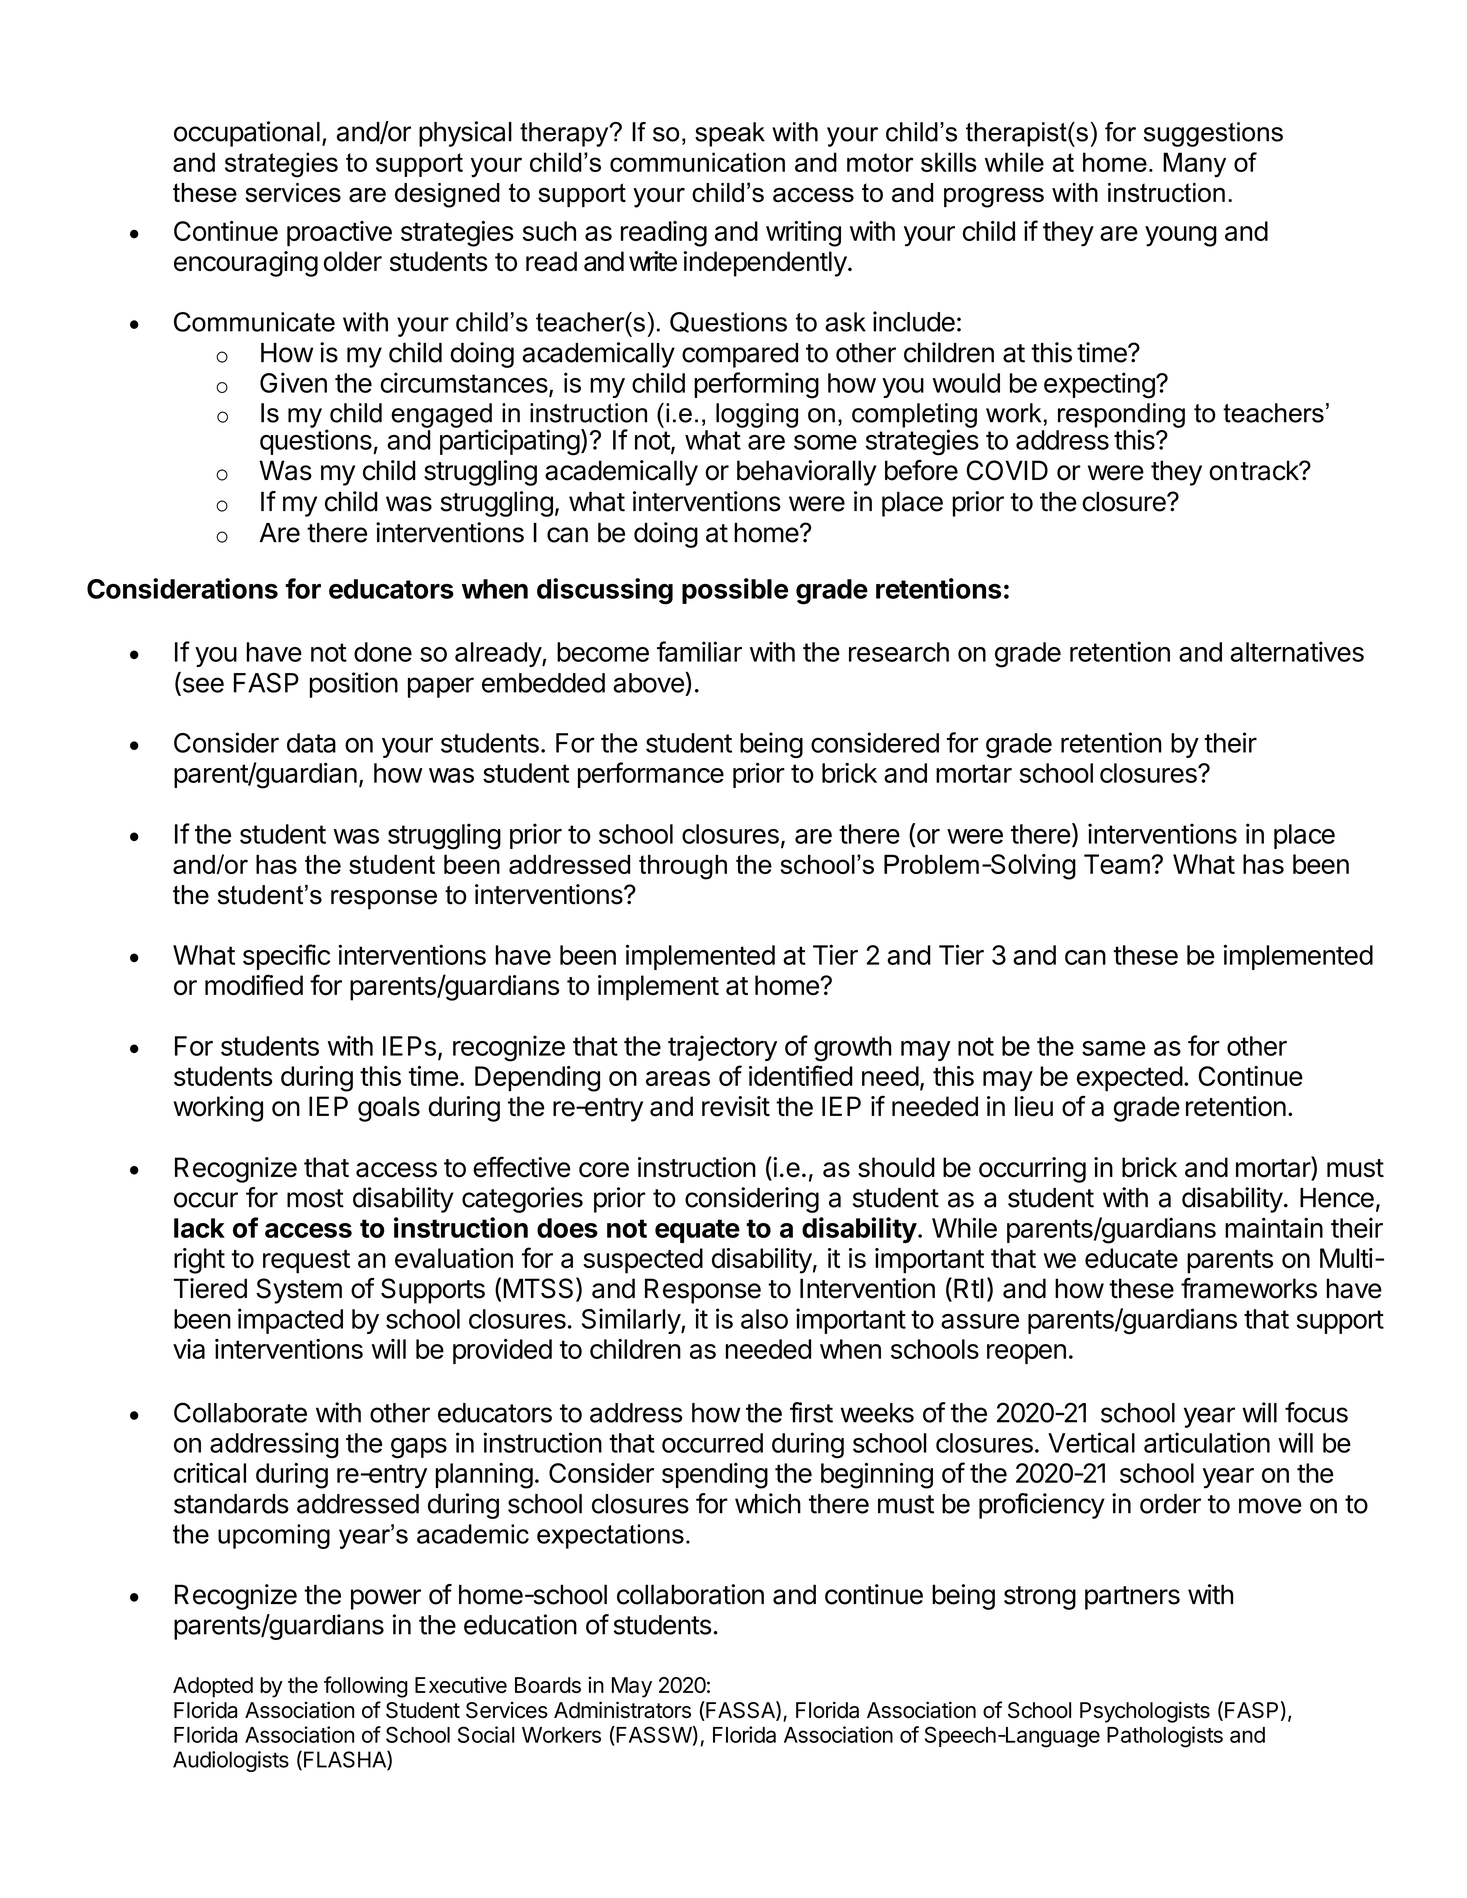 The height and width of the image is (1898, 1467). What do you see at coordinates (383, 652) in the image?
I see `done` at bounding box center [383, 652].
